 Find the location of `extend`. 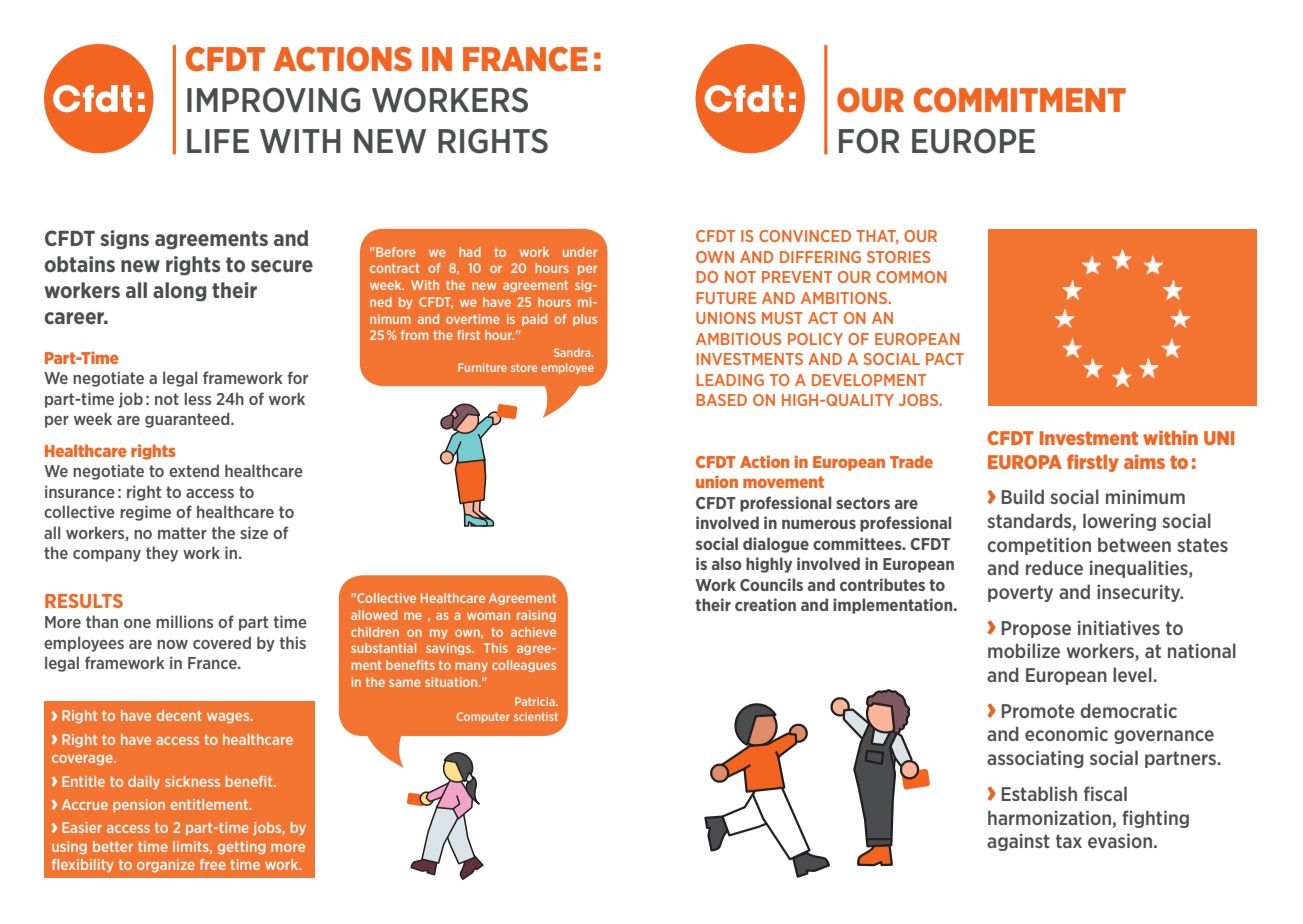

extend is located at coordinates (194, 470).
